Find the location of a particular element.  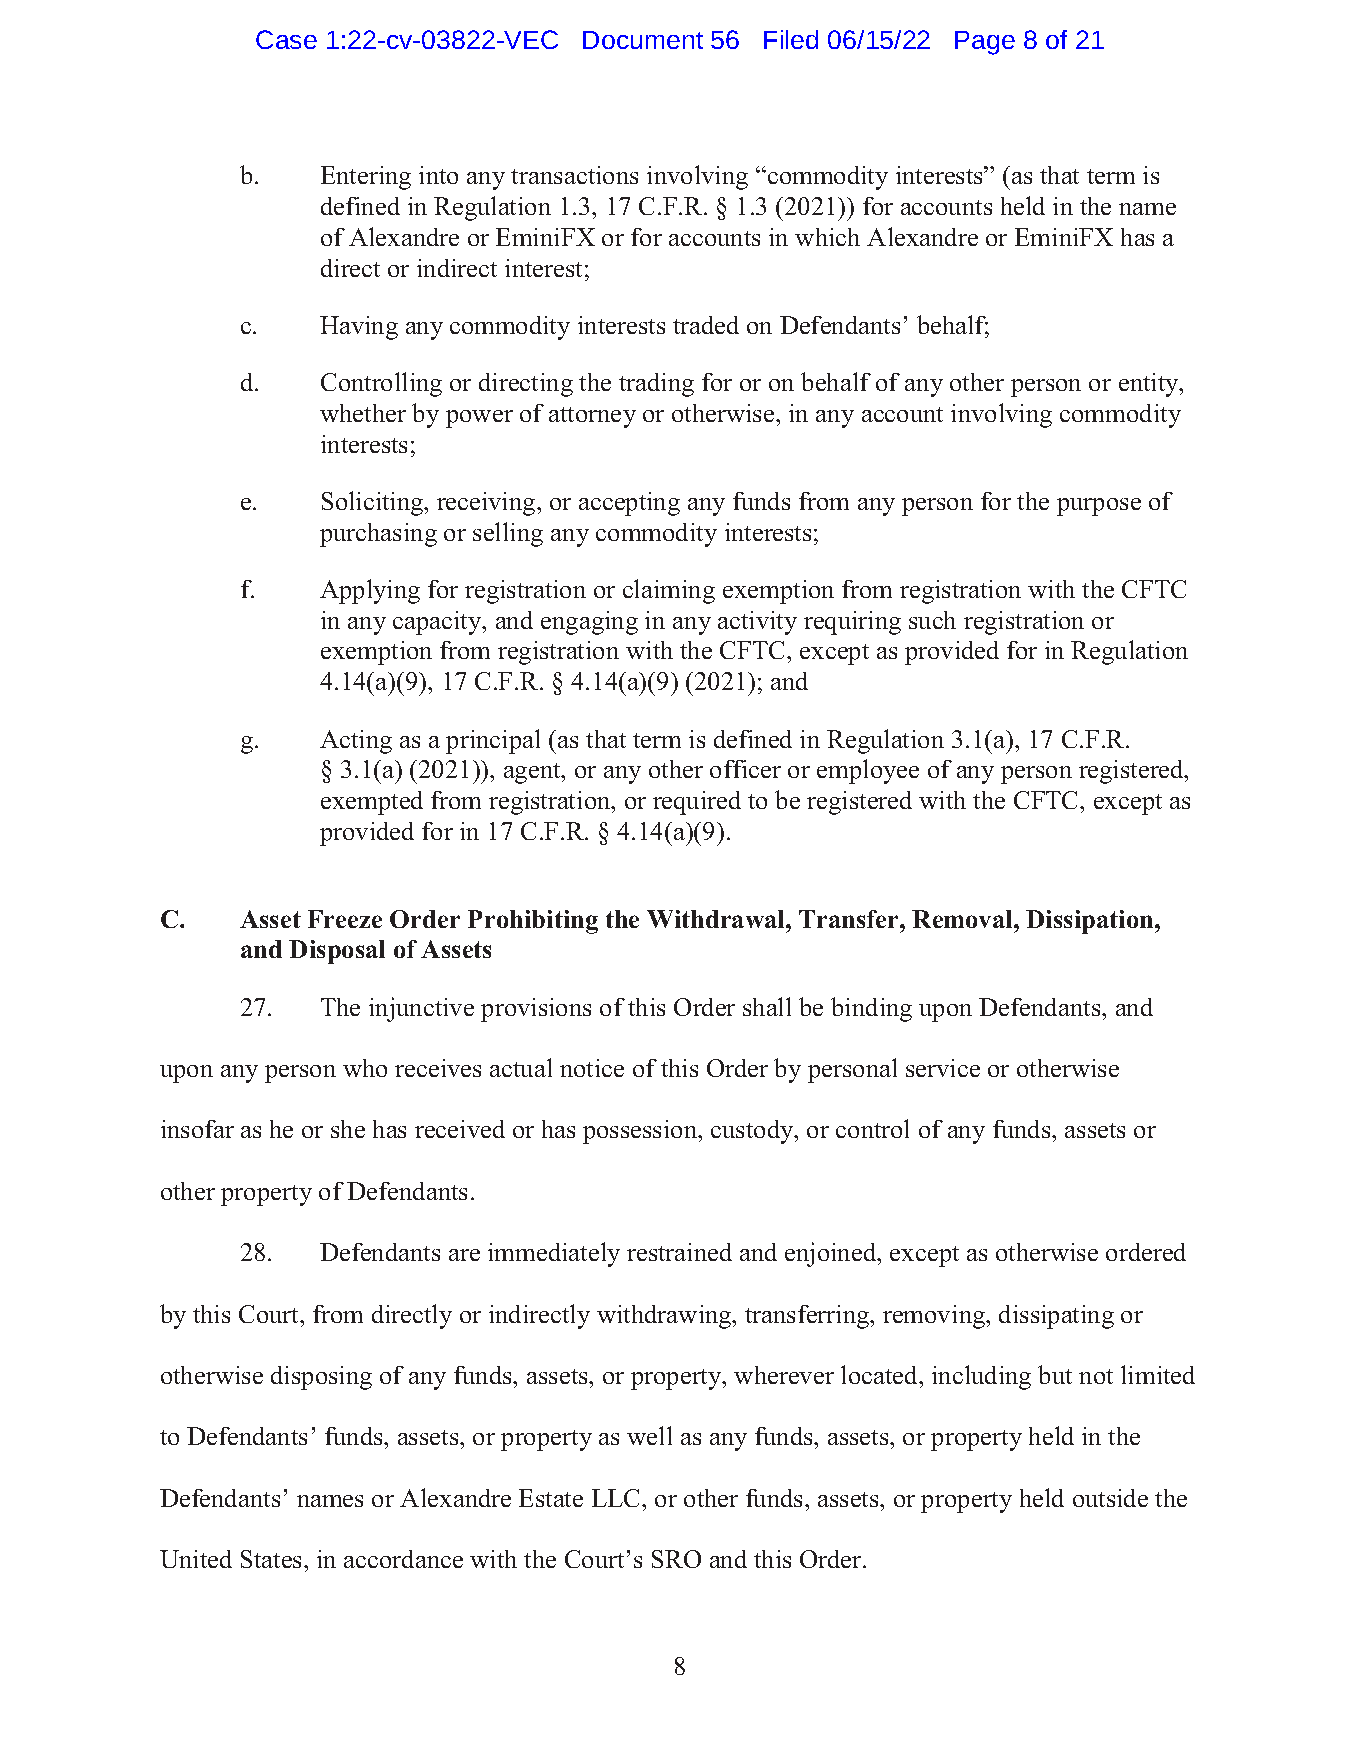

Document is located at coordinates (643, 40).
